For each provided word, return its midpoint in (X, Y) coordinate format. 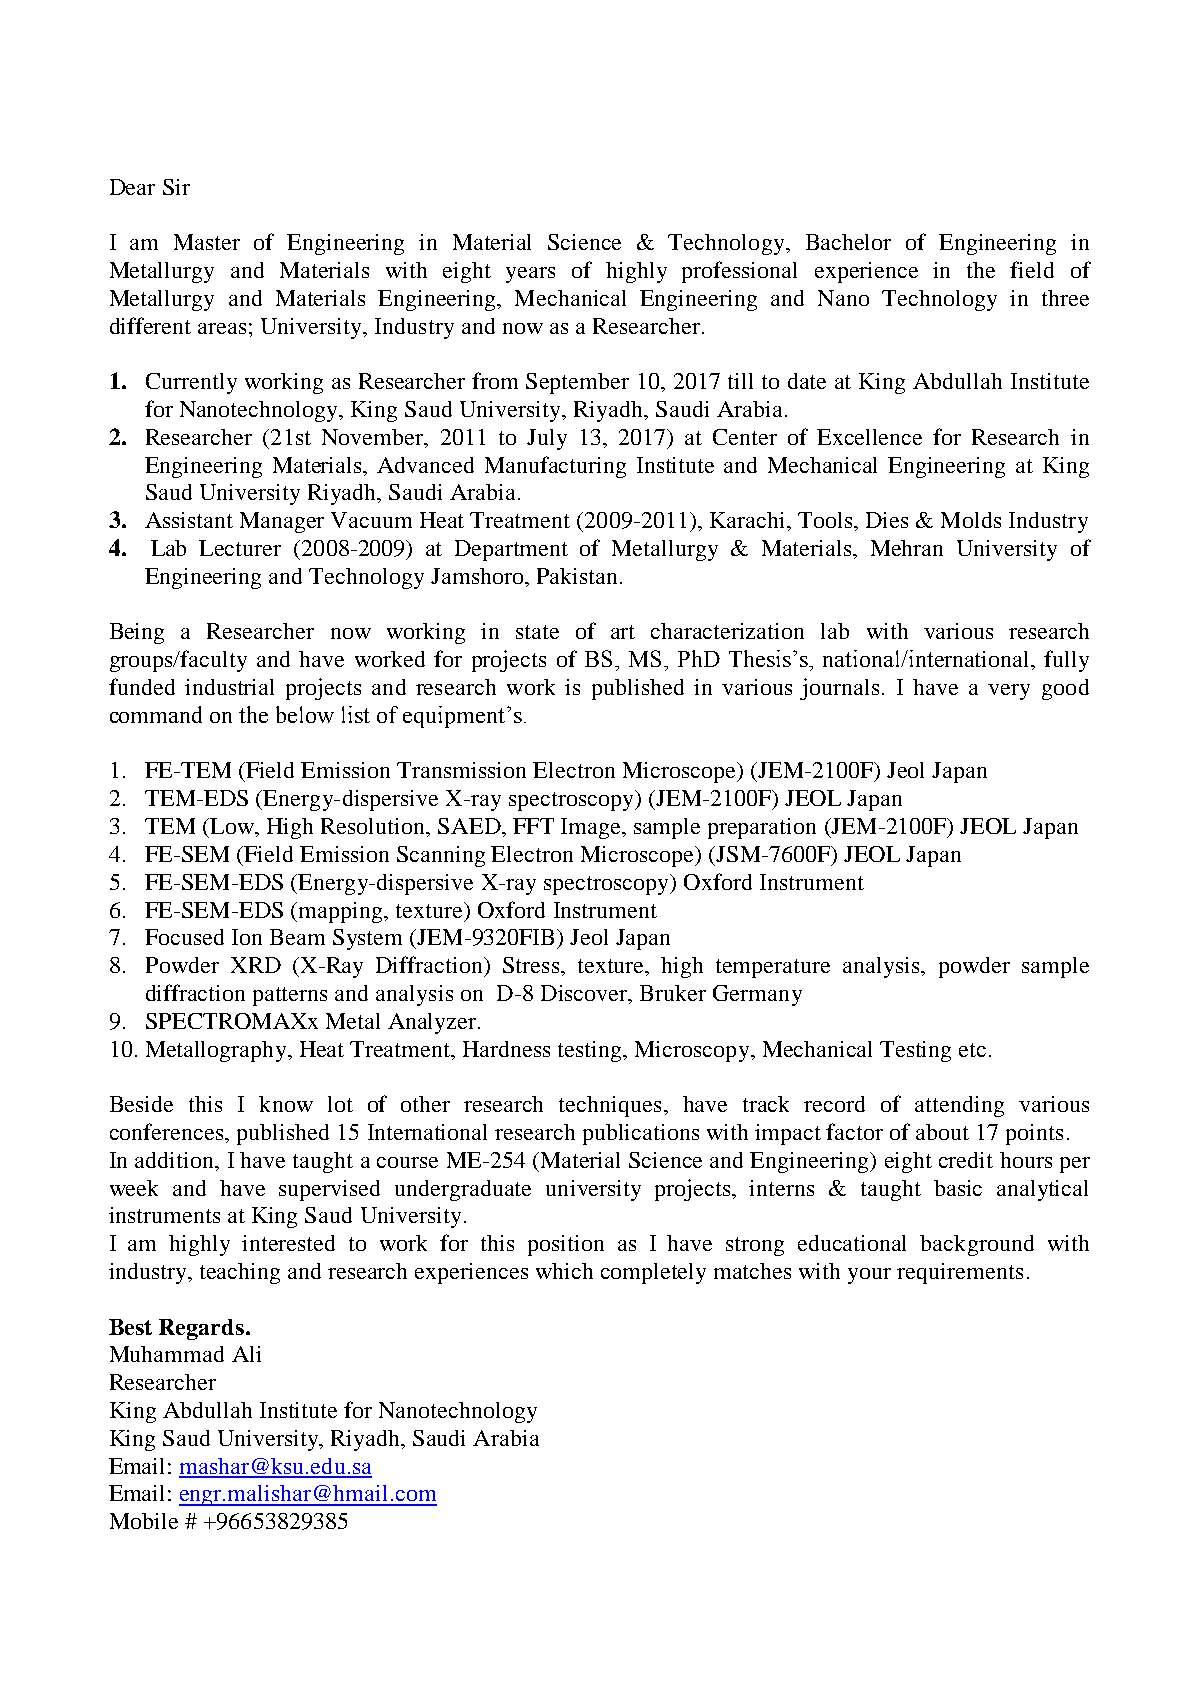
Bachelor (848, 242)
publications (641, 1134)
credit (966, 1160)
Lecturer (240, 548)
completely (653, 1273)
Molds (971, 520)
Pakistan (577, 576)
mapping (340, 912)
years (530, 275)
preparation (762, 828)
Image (592, 828)
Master (207, 242)
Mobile (144, 1521)
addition (175, 1160)
